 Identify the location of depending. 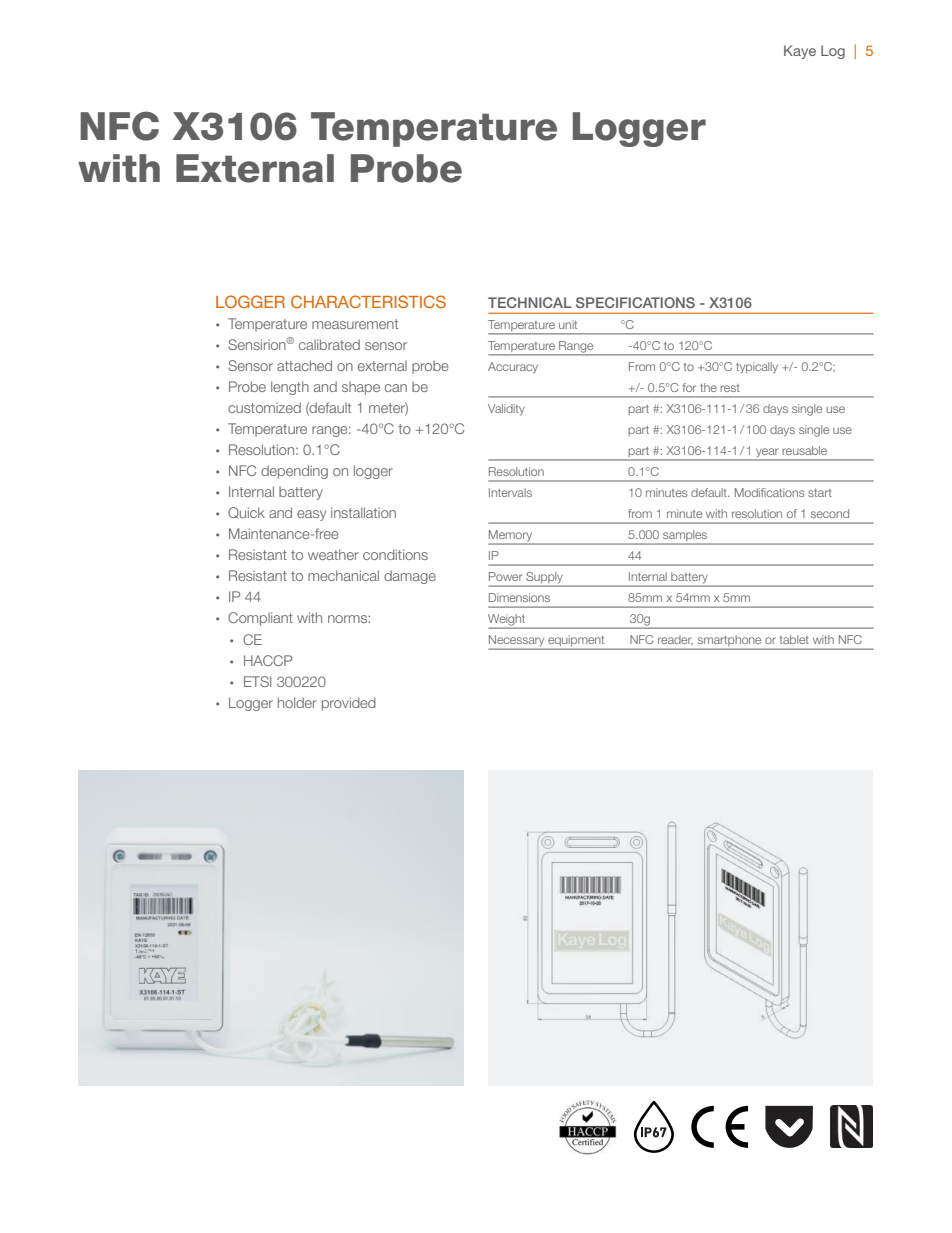
(294, 472).
